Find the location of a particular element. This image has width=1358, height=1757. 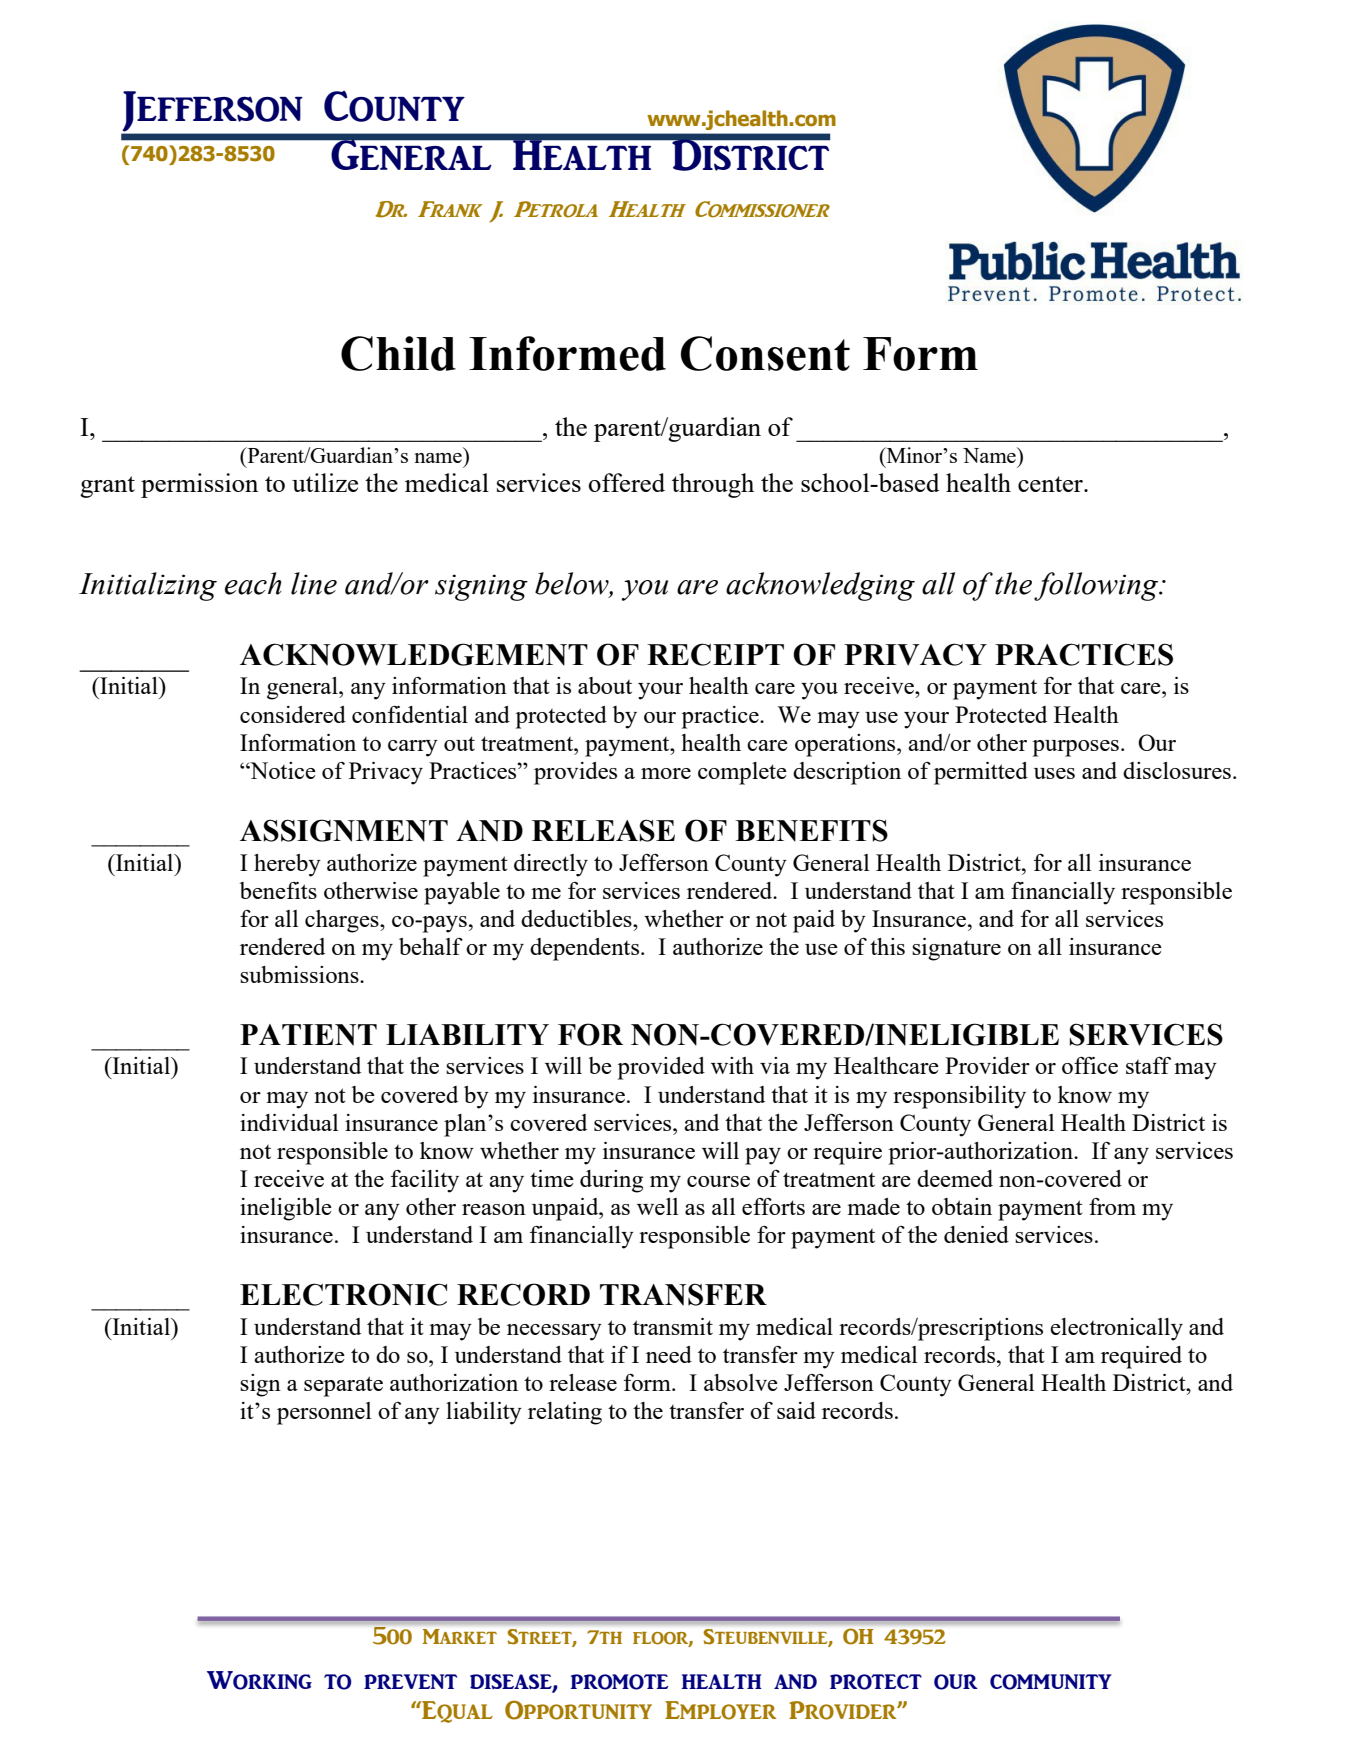

denied is located at coordinates (976, 1234).
